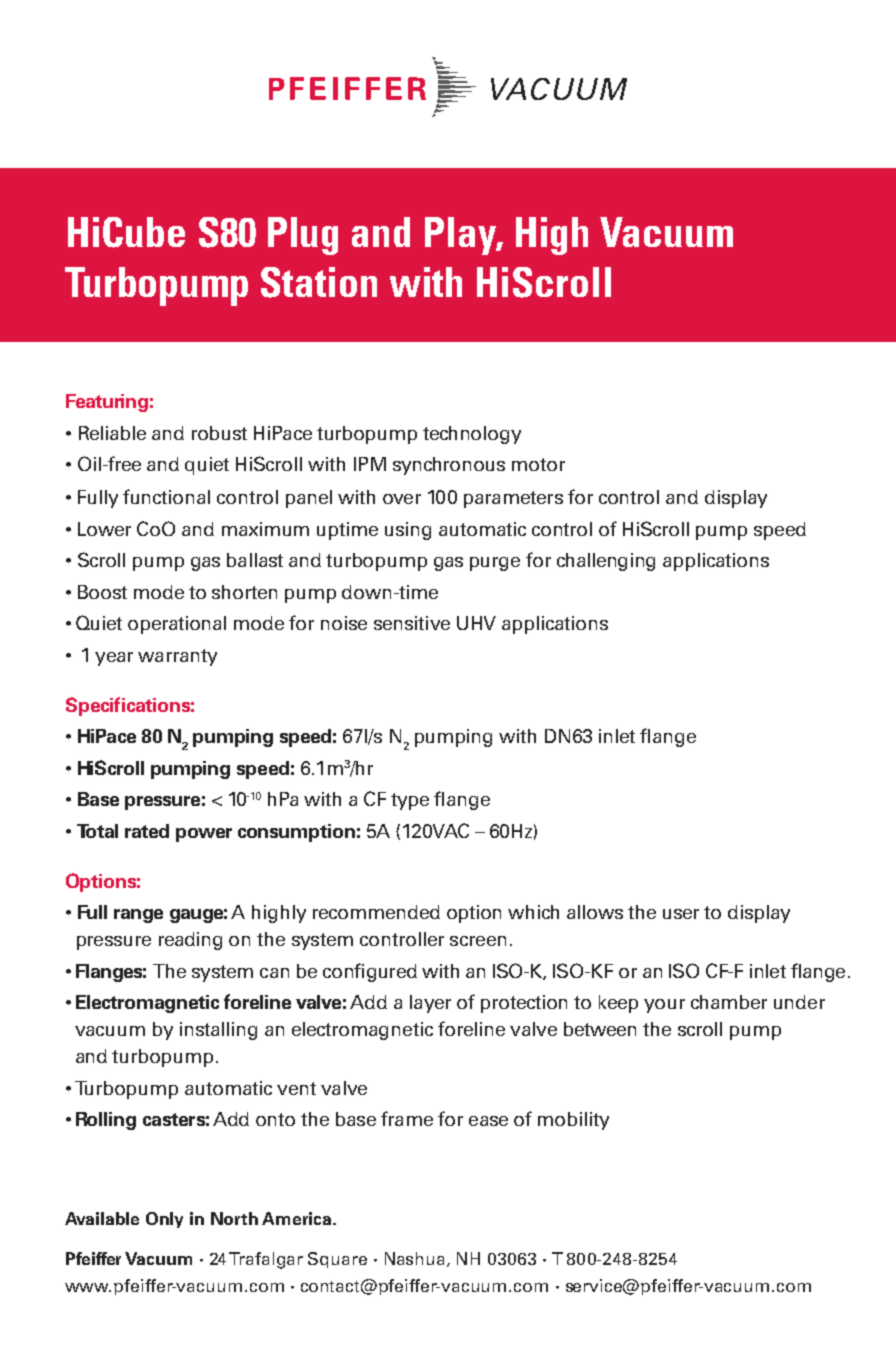 The width and height of the screenshot is (896, 1345). What do you see at coordinates (303, 236) in the screenshot?
I see `Plug` at bounding box center [303, 236].
